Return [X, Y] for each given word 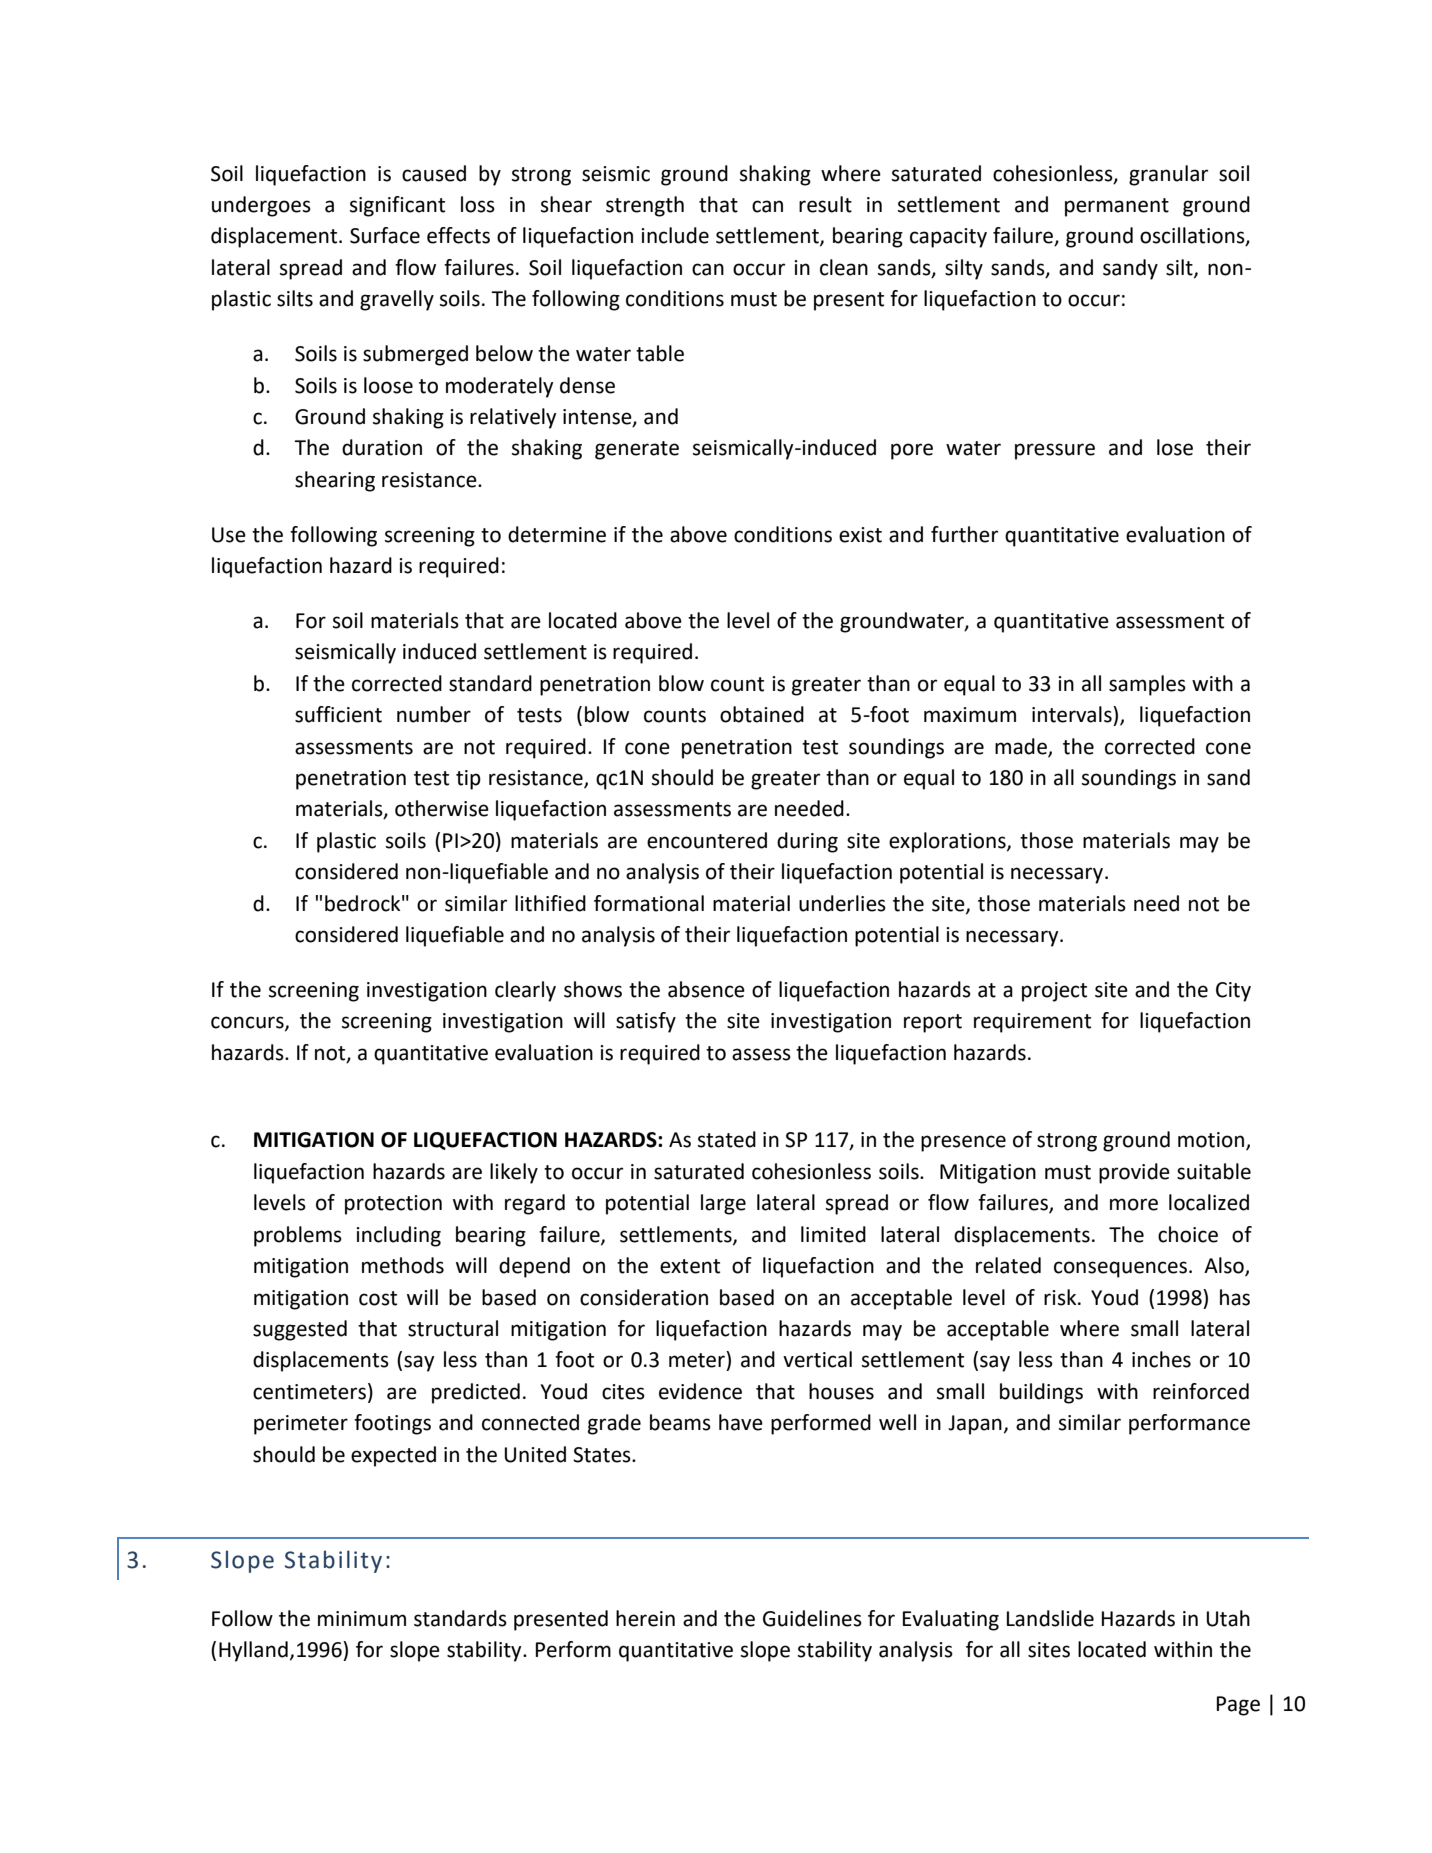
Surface [385, 235]
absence [706, 989]
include [675, 235]
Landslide [1050, 1618]
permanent [1117, 207]
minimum [362, 1619]
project [1054, 992]
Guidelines [812, 1618]
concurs [248, 1023]
